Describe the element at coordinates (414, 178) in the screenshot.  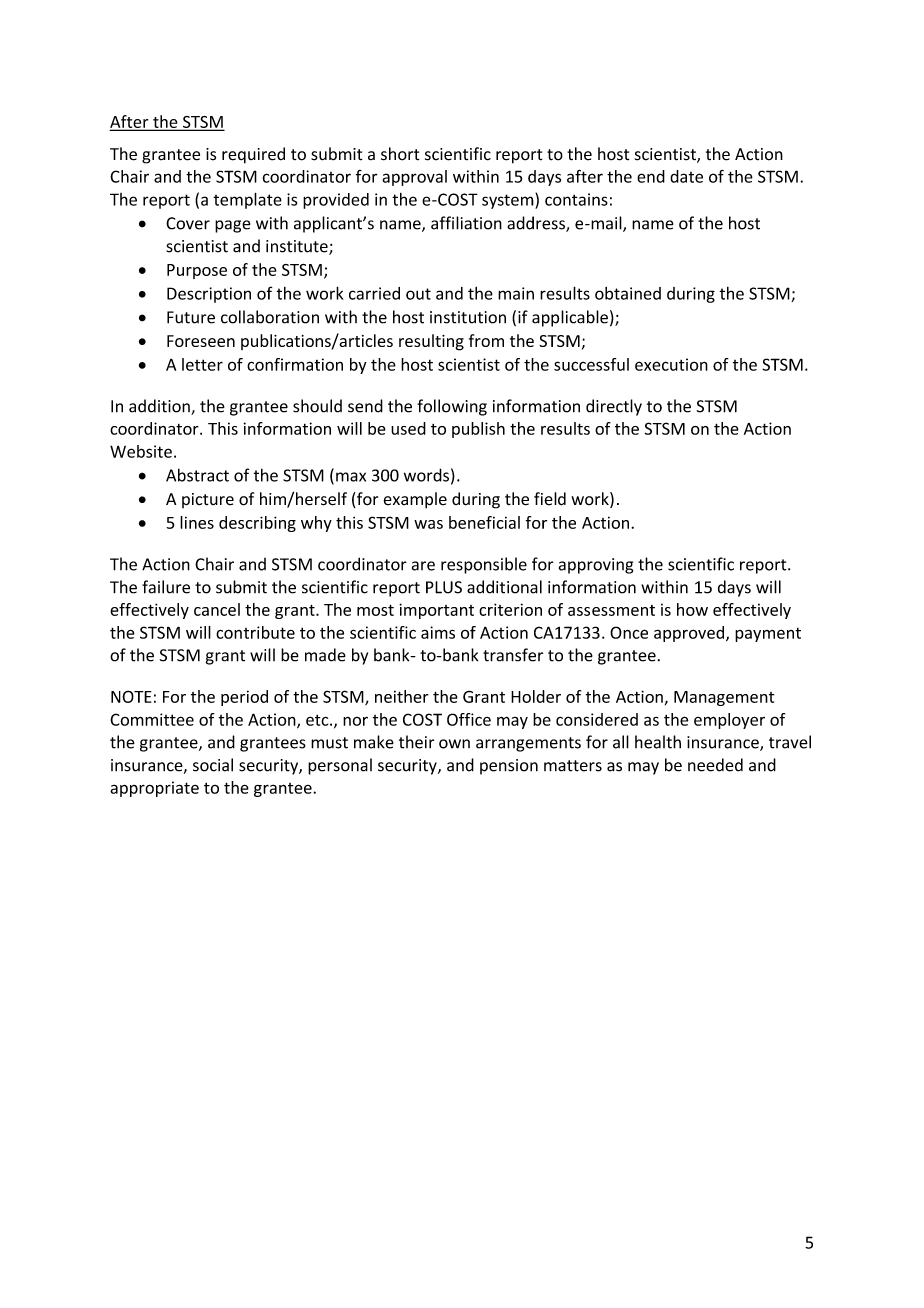
I see `approval` at that location.
